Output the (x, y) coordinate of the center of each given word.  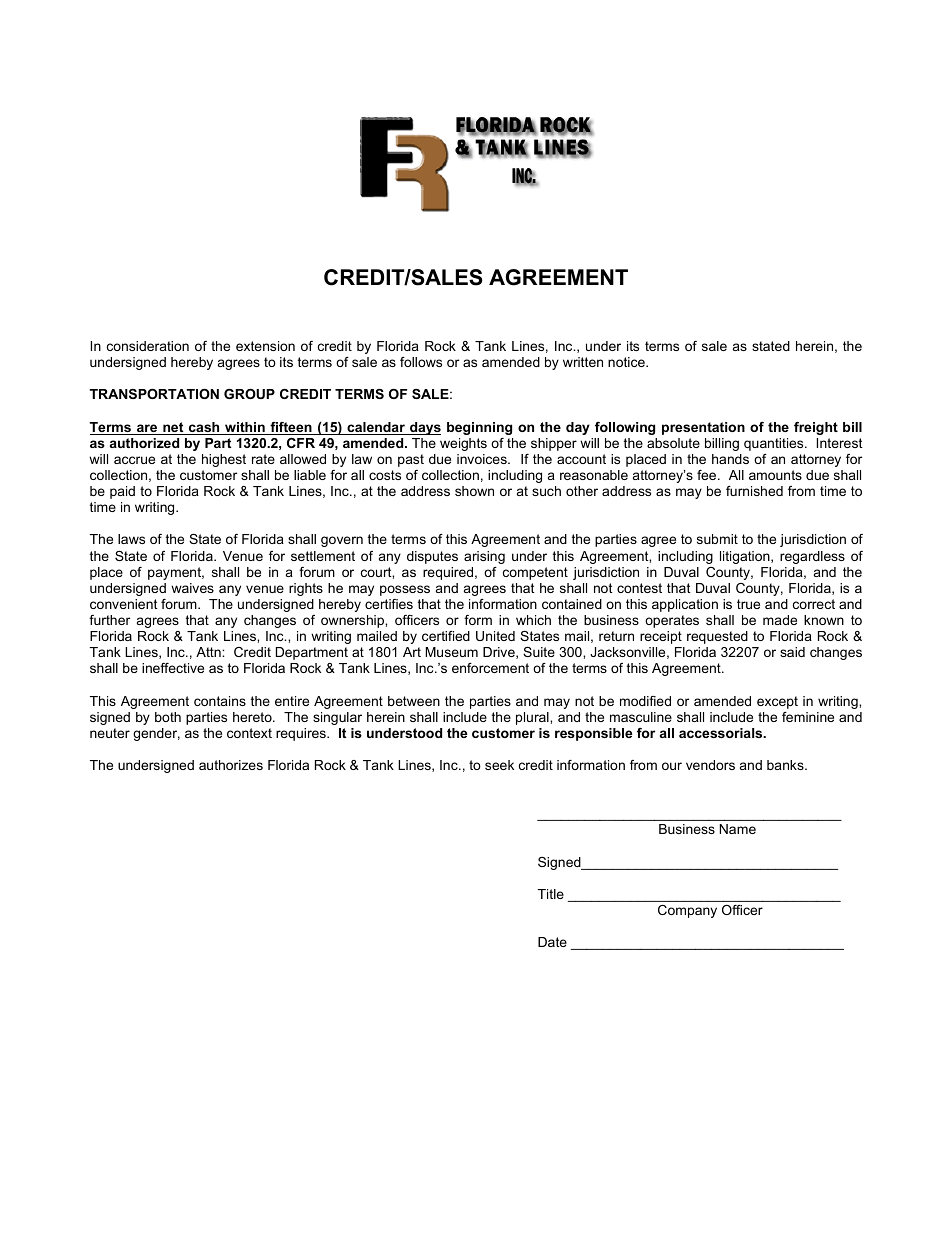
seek (499, 765)
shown (474, 491)
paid (122, 492)
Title (551, 894)
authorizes (231, 765)
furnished (754, 491)
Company (687, 911)
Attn (209, 652)
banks (786, 765)
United (495, 636)
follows (421, 362)
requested (717, 637)
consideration (148, 346)
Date (552, 942)
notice (627, 362)
